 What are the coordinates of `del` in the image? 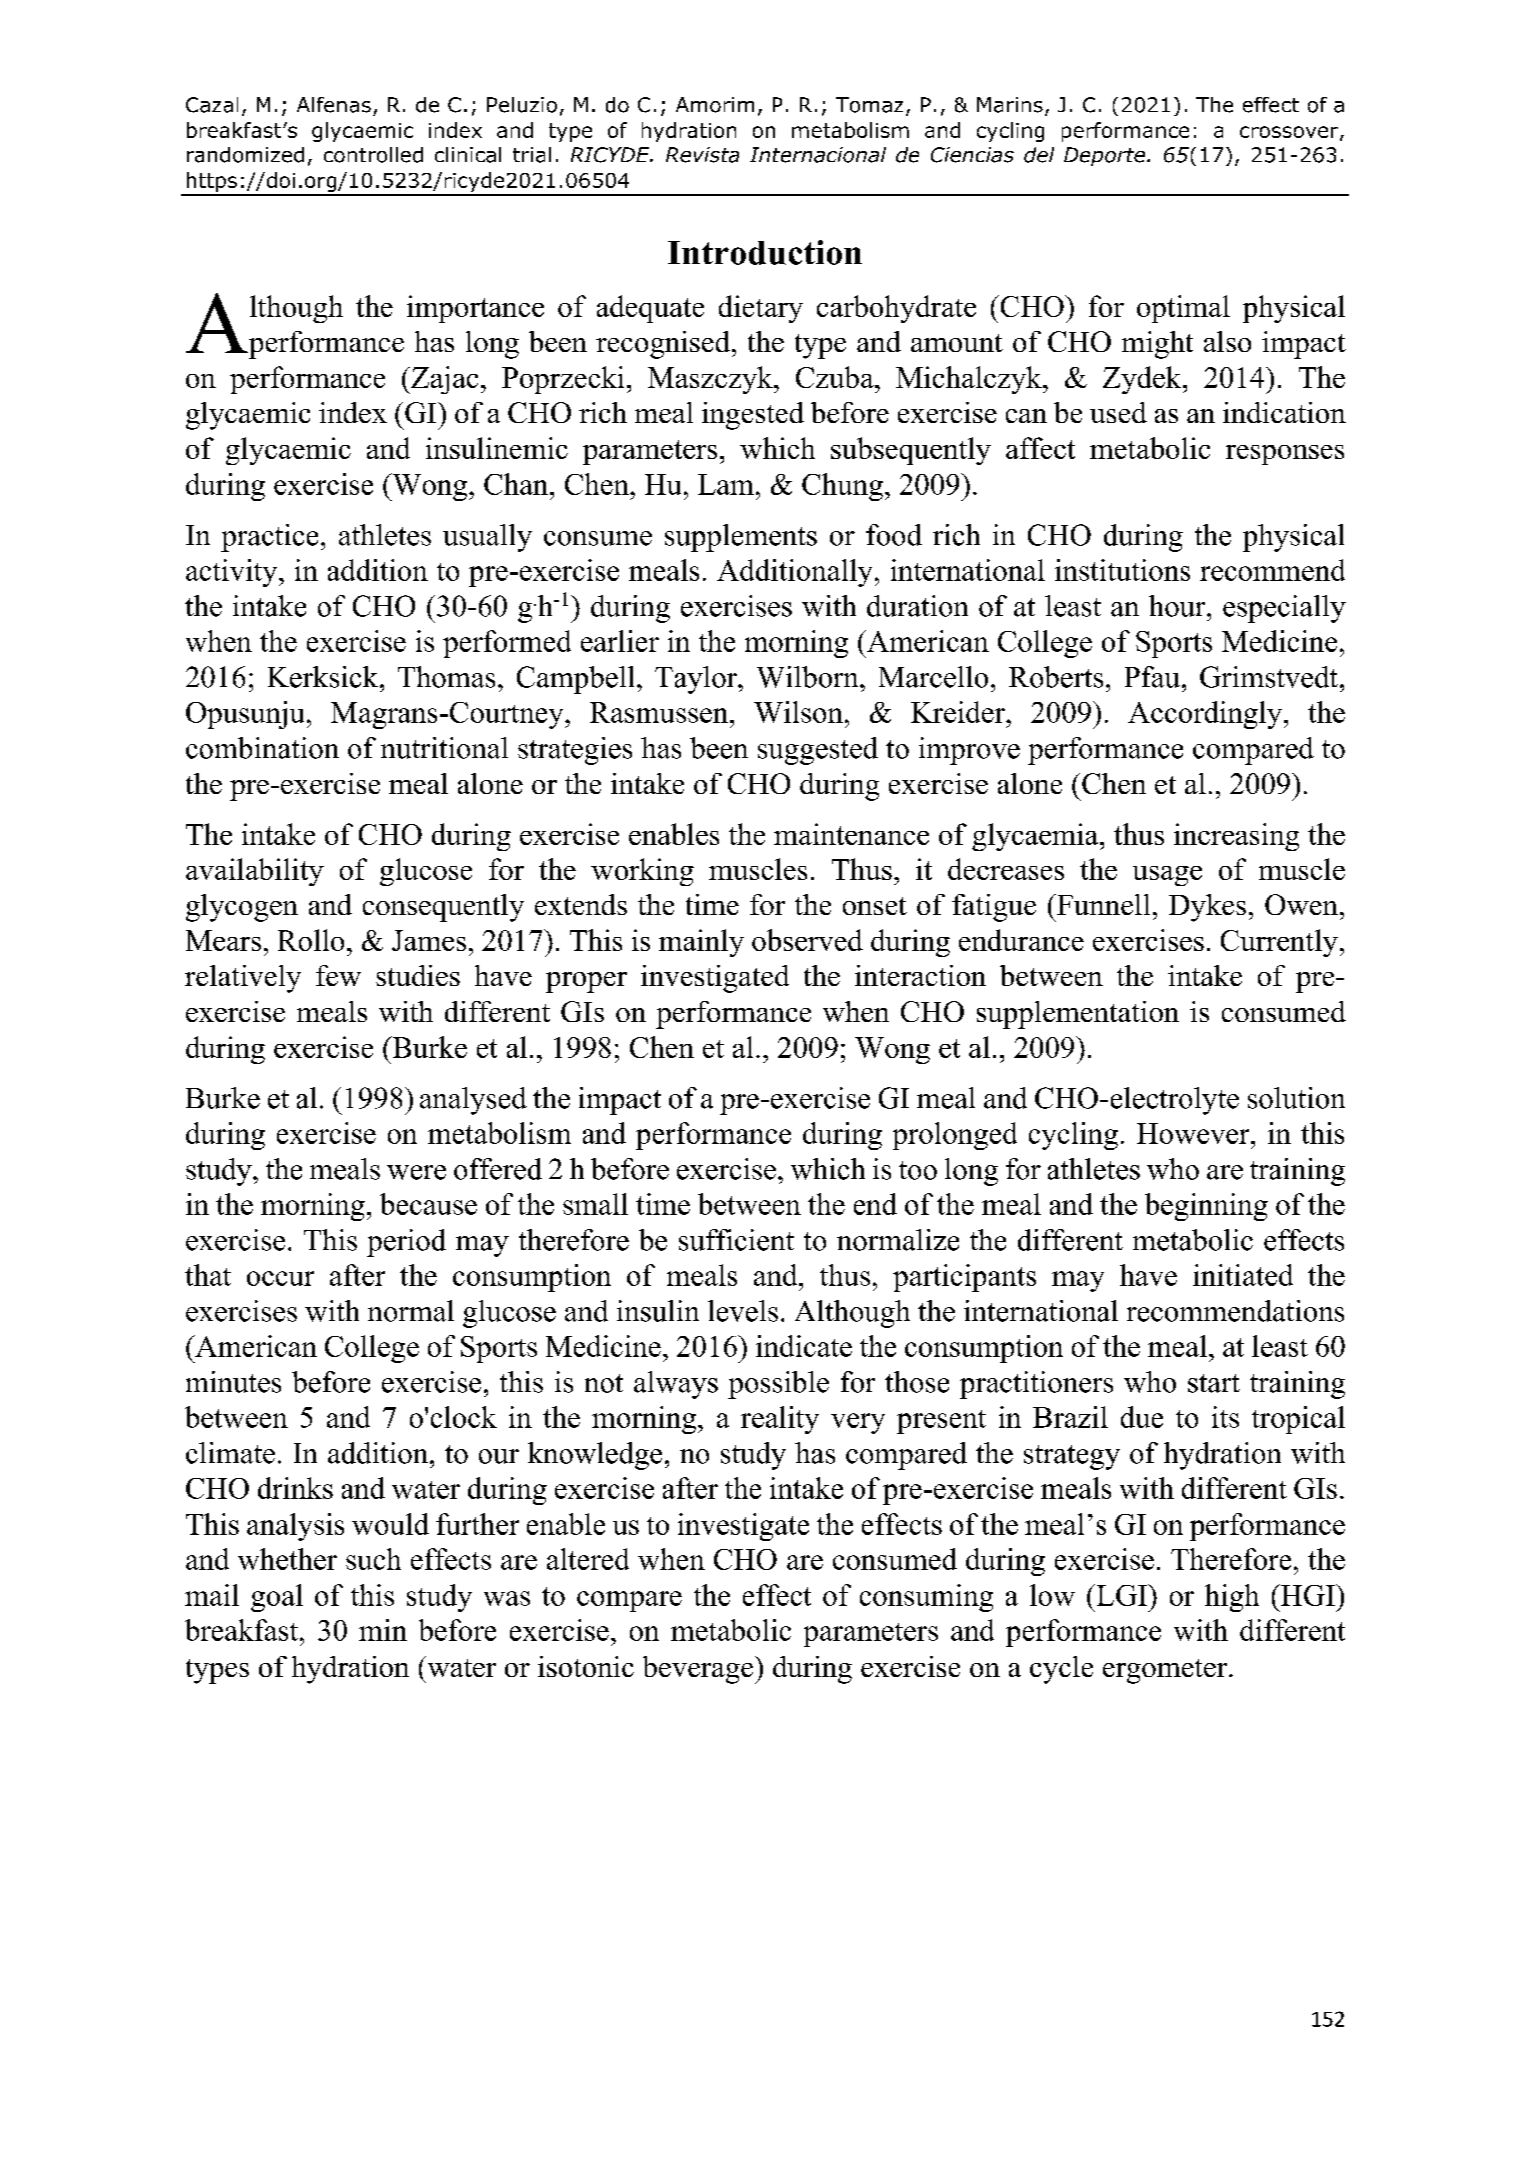 It's located at (1039, 155).
